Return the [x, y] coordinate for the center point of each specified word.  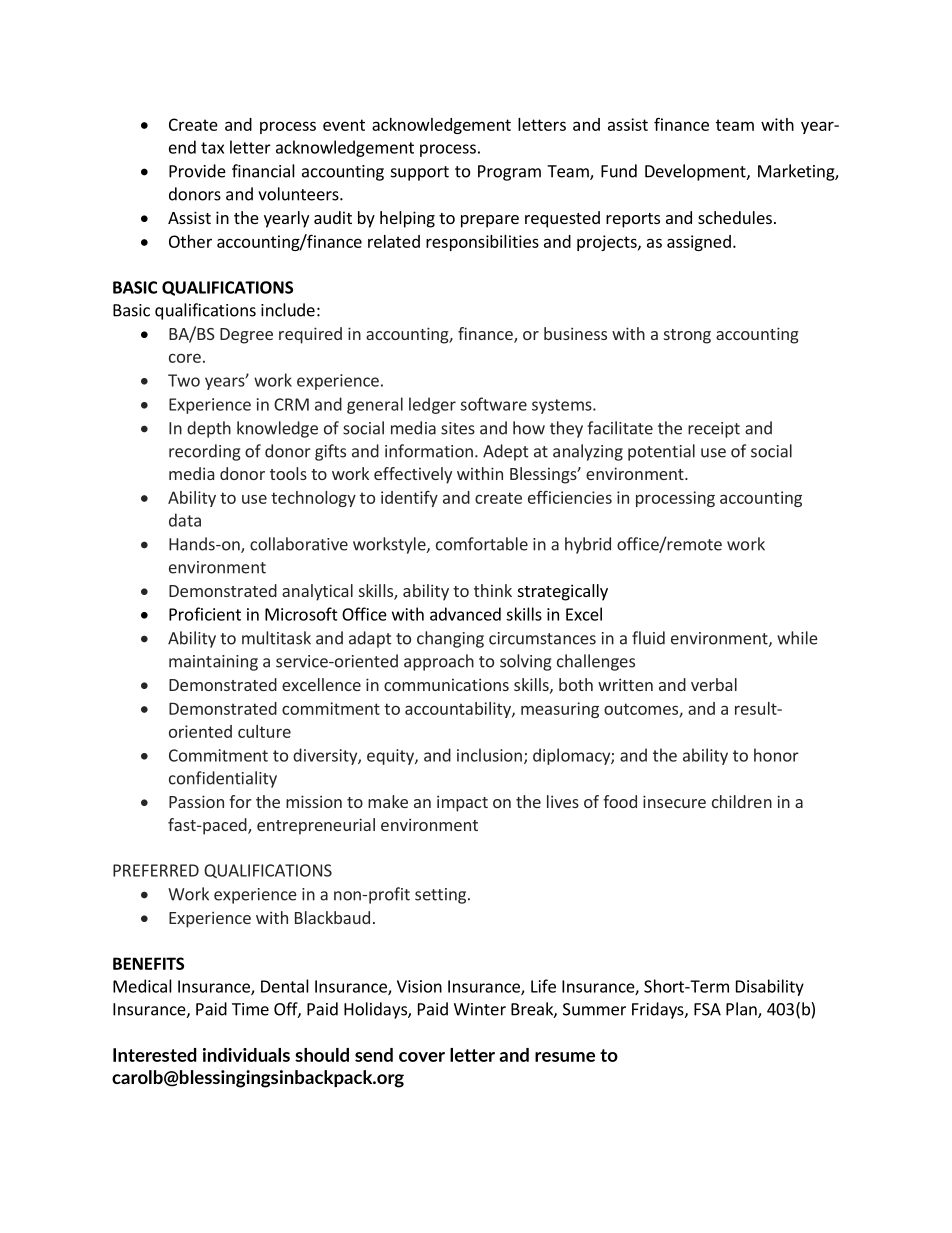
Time [250, 1009]
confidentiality [223, 779]
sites [458, 428]
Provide [197, 171]
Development [696, 172]
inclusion [489, 755]
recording [204, 452]
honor [776, 755]
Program [509, 173]
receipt [714, 430]
